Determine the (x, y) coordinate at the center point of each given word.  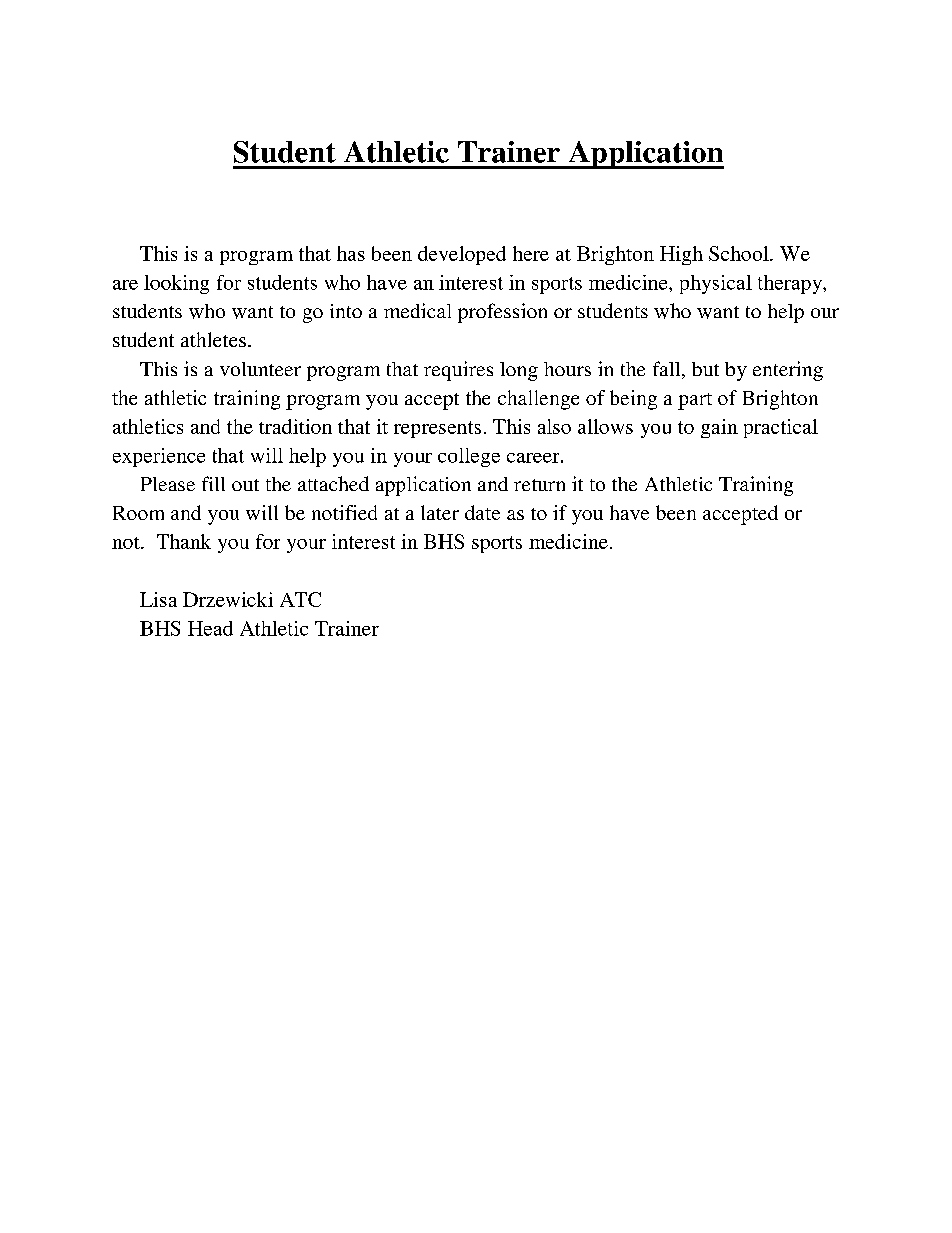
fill (213, 483)
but (705, 369)
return (539, 485)
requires (458, 371)
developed (462, 255)
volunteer (260, 369)
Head (210, 628)
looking (176, 284)
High (681, 255)
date (482, 512)
